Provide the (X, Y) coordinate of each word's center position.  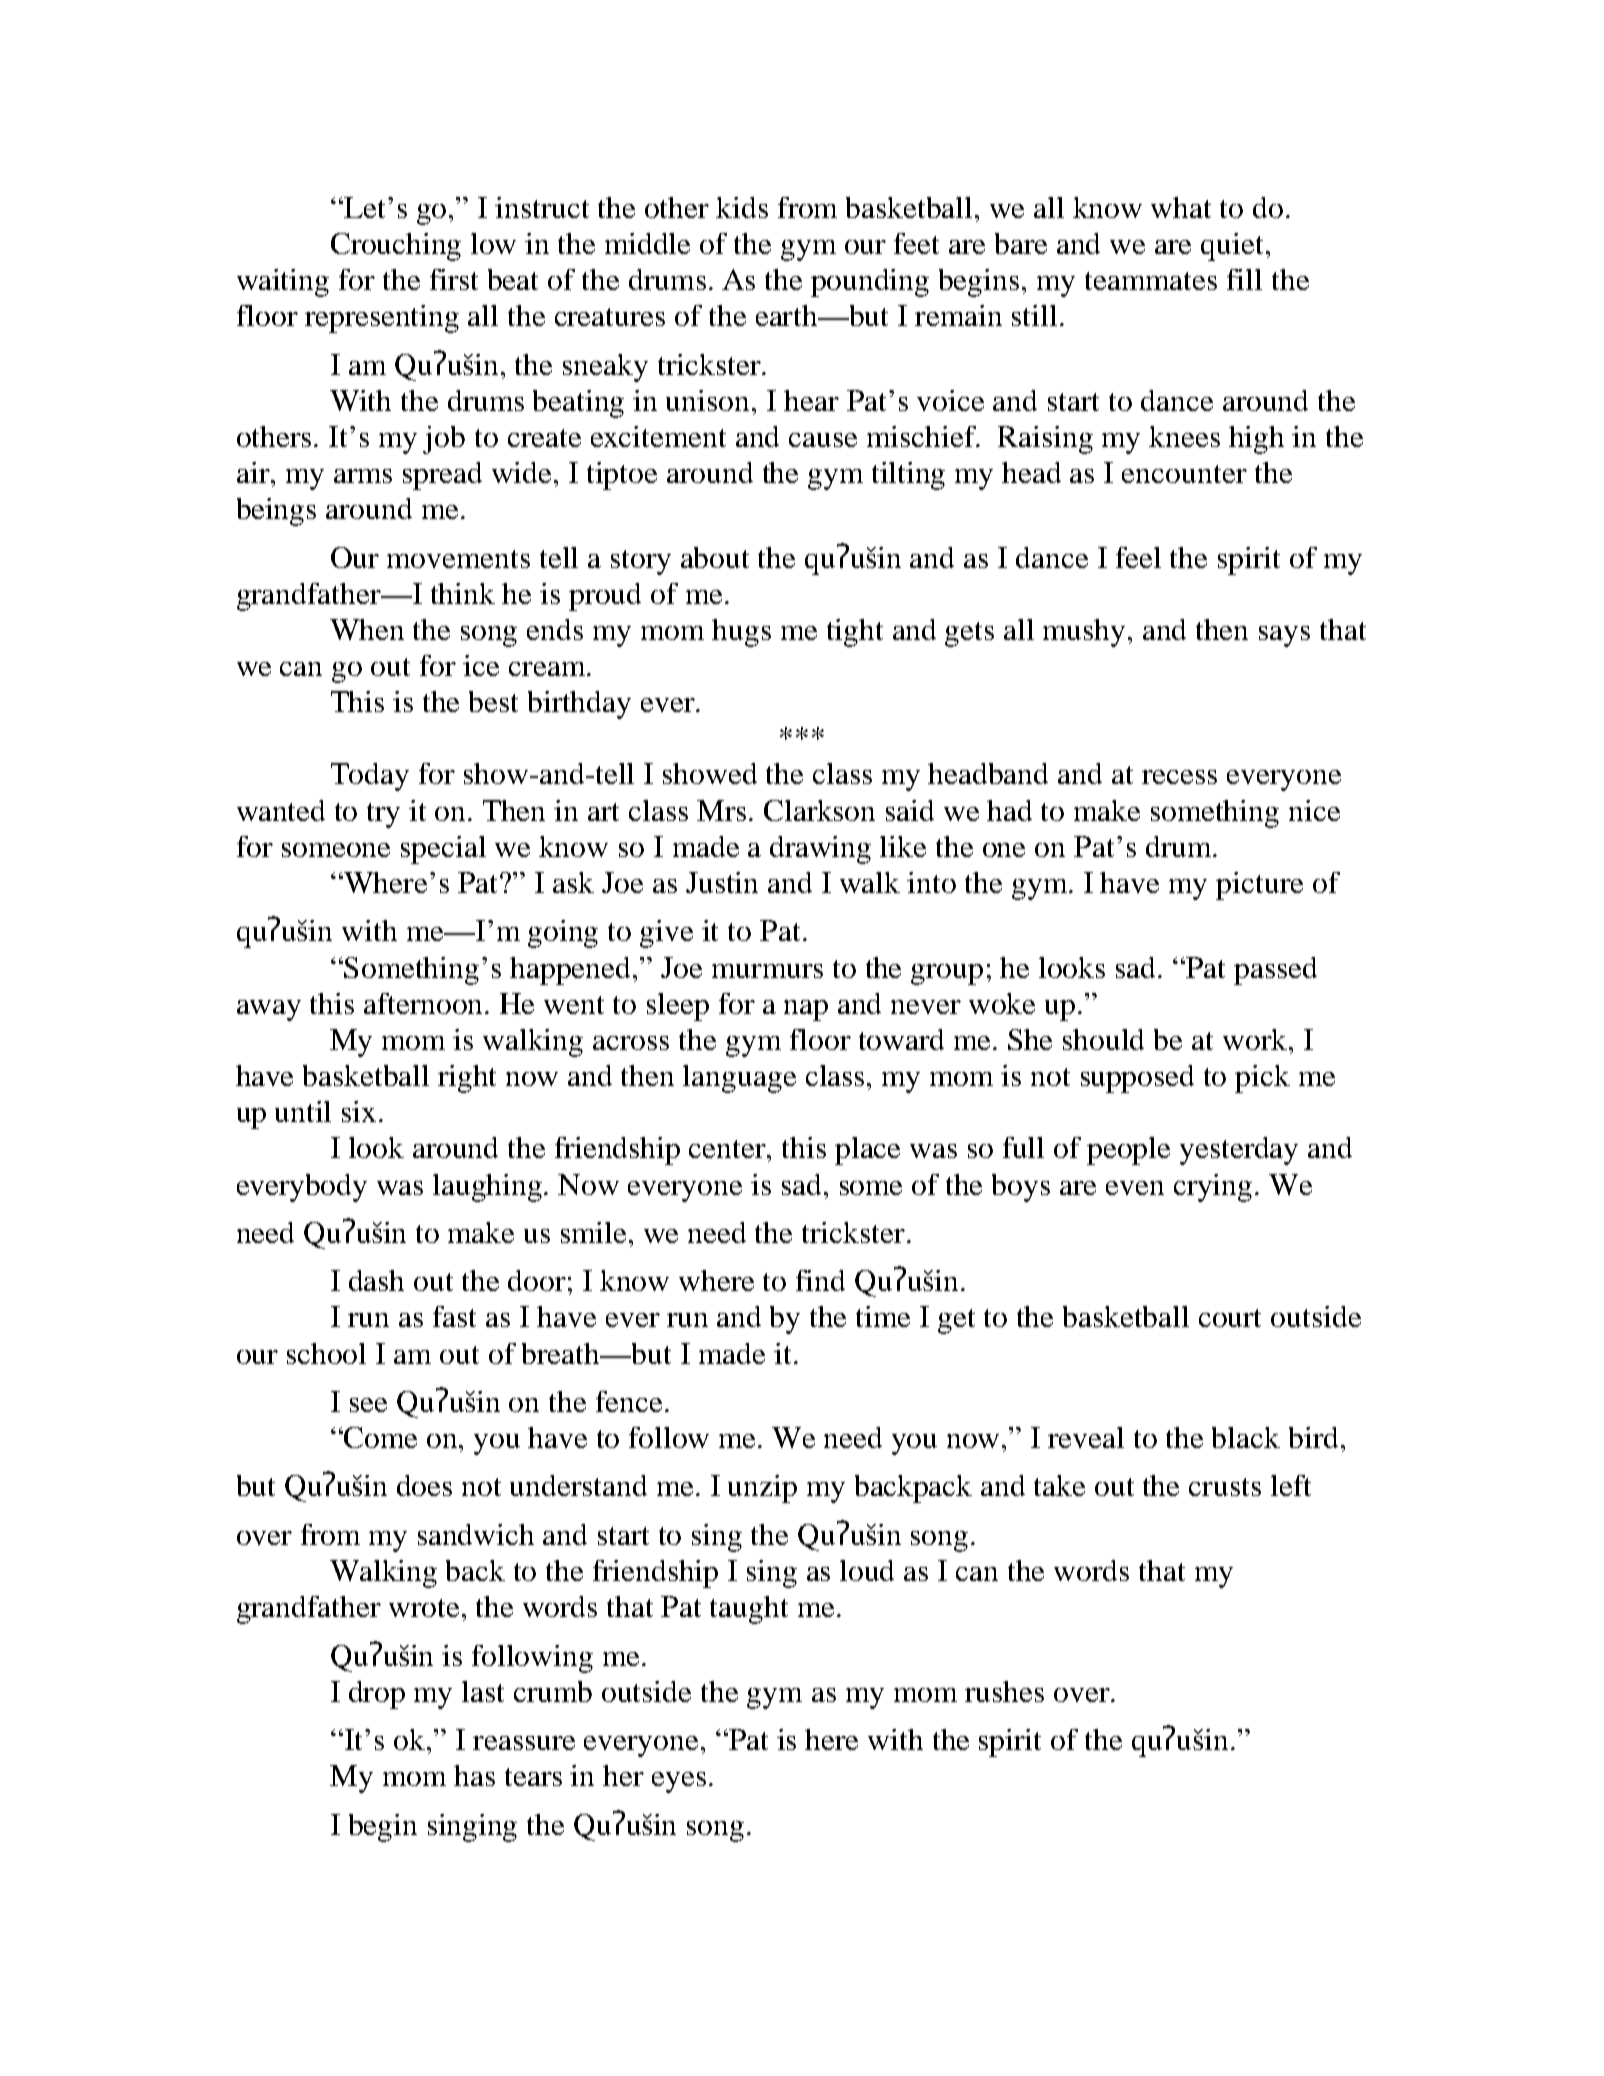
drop (377, 1695)
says (1284, 636)
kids (742, 207)
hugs (741, 633)
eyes (679, 1782)
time (883, 1316)
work (1255, 1039)
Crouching (396, 247)
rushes (1004, 1691)
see (368, 1405)
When (367, 629)
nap (806, 1010)
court (1230, 1318)
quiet (1232, 247)
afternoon (425, 1003)
